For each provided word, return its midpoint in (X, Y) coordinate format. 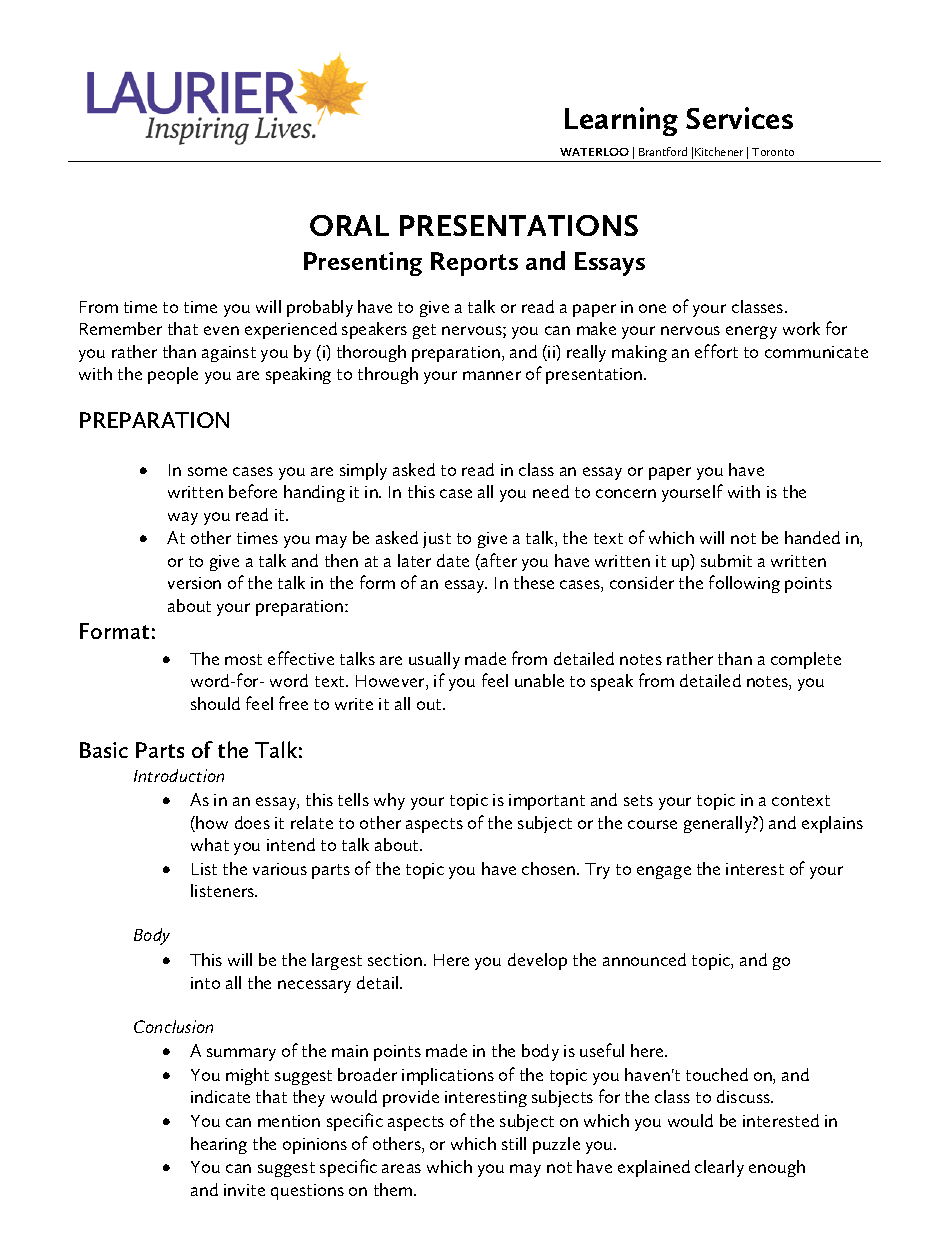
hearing (219, 1145)
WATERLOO (594, 152)
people (173, 375)
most (243, 659)
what (210, 844)
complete (806, 660)
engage (664, 872)
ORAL (349, 225)
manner (492, 375)
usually (434, 660)
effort (716, 351)
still (514, 1143)
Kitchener (719, 151)
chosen (550, 868)
